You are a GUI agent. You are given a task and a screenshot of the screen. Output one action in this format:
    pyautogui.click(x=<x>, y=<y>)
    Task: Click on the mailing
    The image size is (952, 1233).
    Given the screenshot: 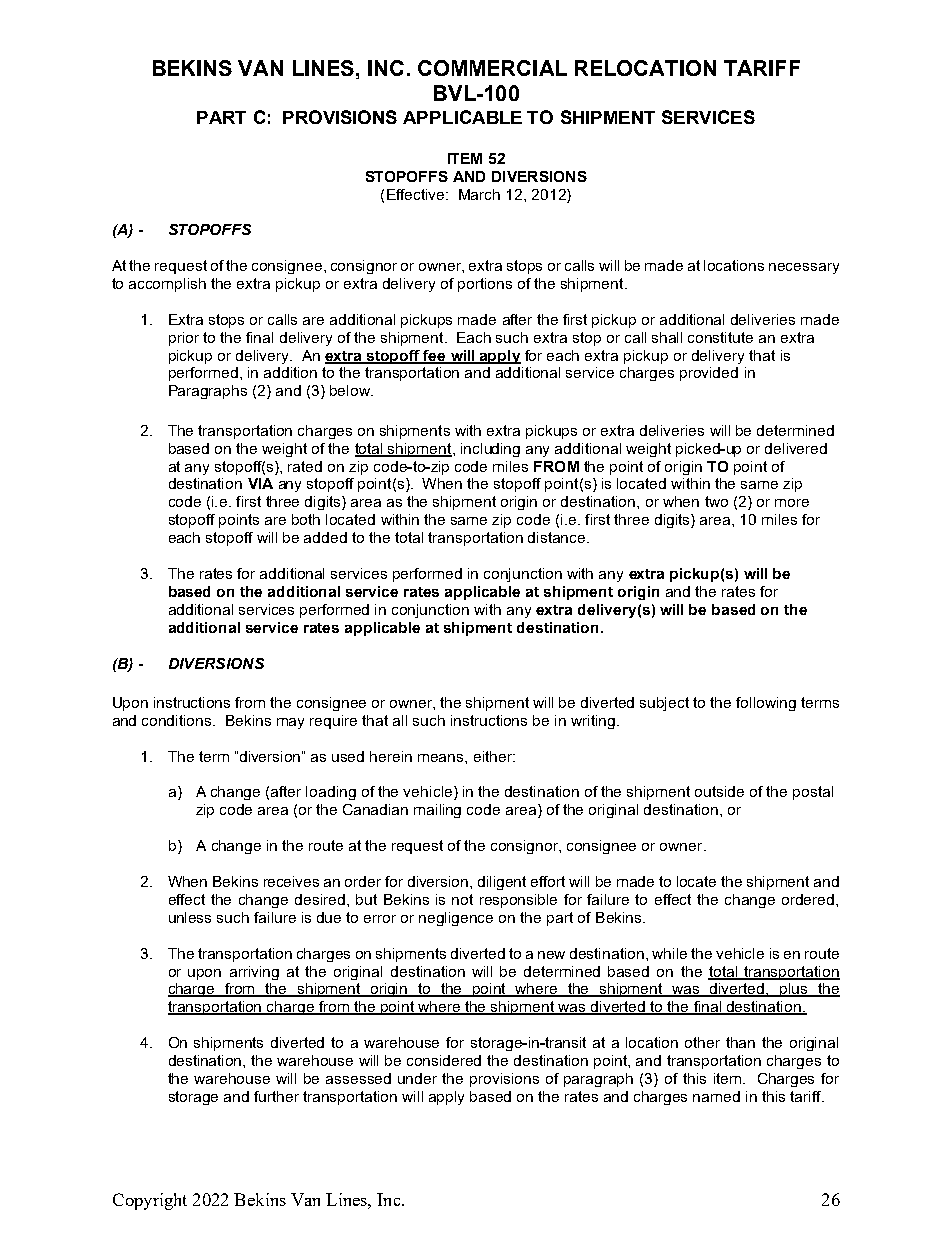 What is the action you would take?
    pyautogui.click(x=437, y=811)
